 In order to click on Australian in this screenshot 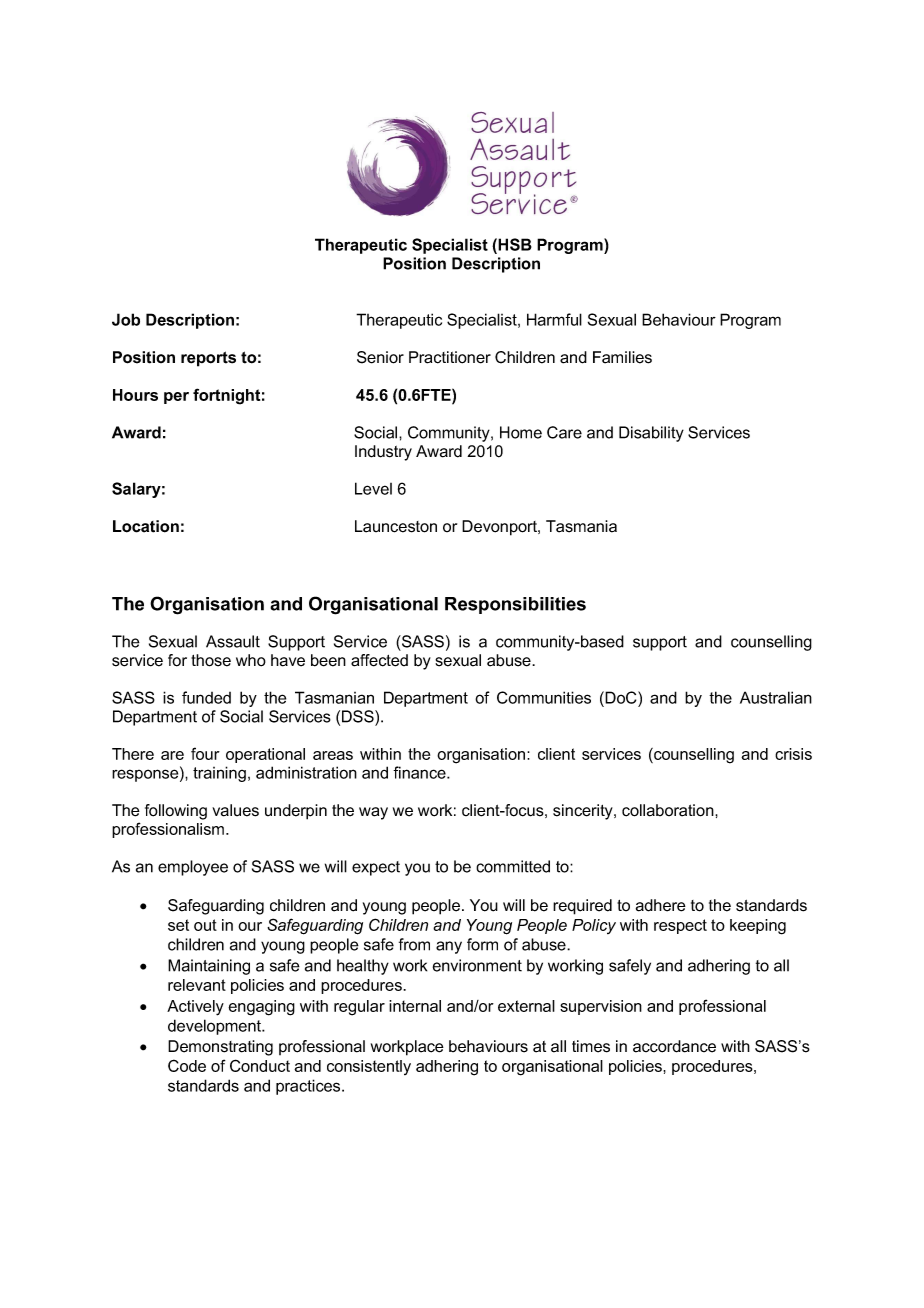, I will do `click(776, 697)`.
